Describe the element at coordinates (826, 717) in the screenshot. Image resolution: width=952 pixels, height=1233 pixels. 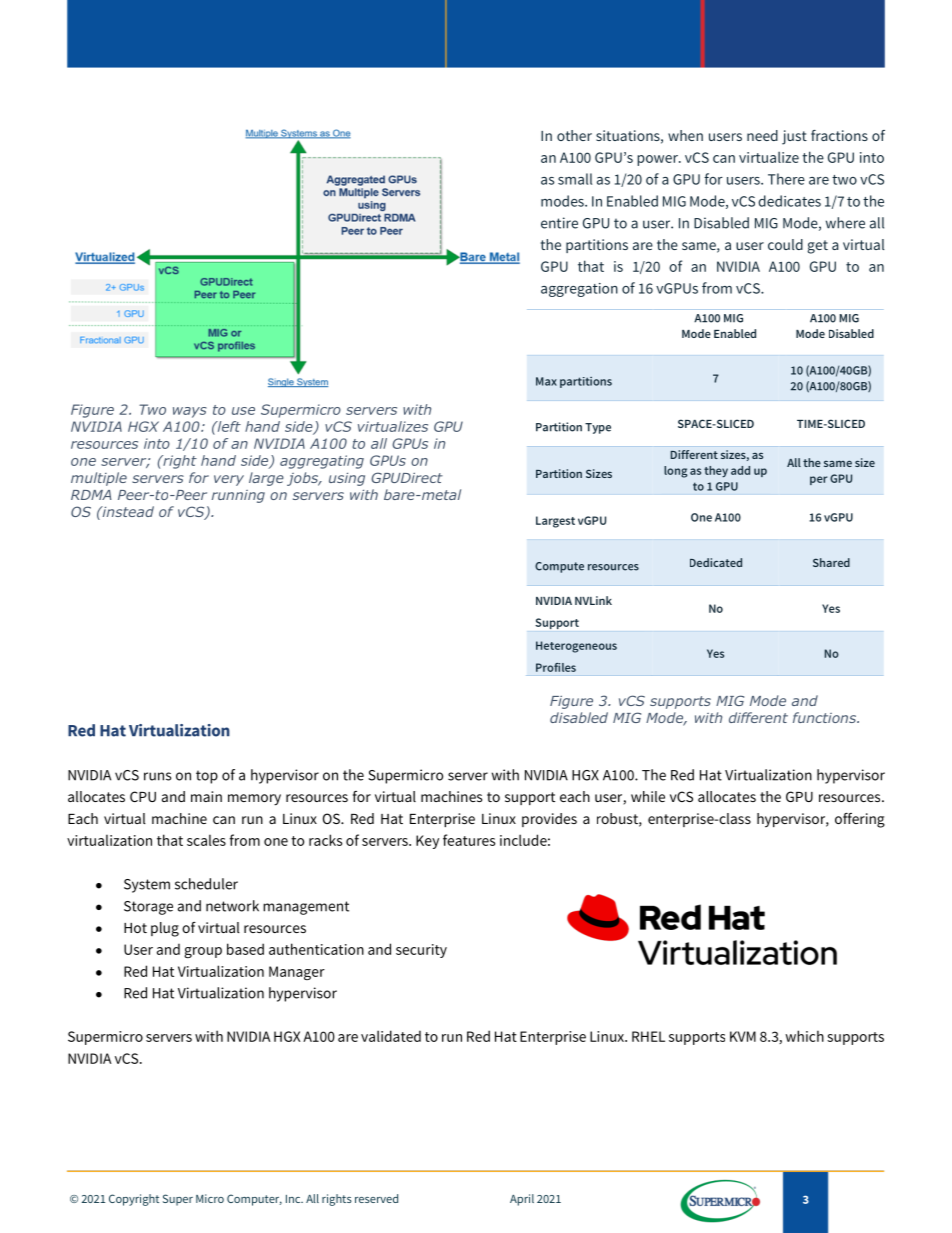
I see `functions` at that location.
